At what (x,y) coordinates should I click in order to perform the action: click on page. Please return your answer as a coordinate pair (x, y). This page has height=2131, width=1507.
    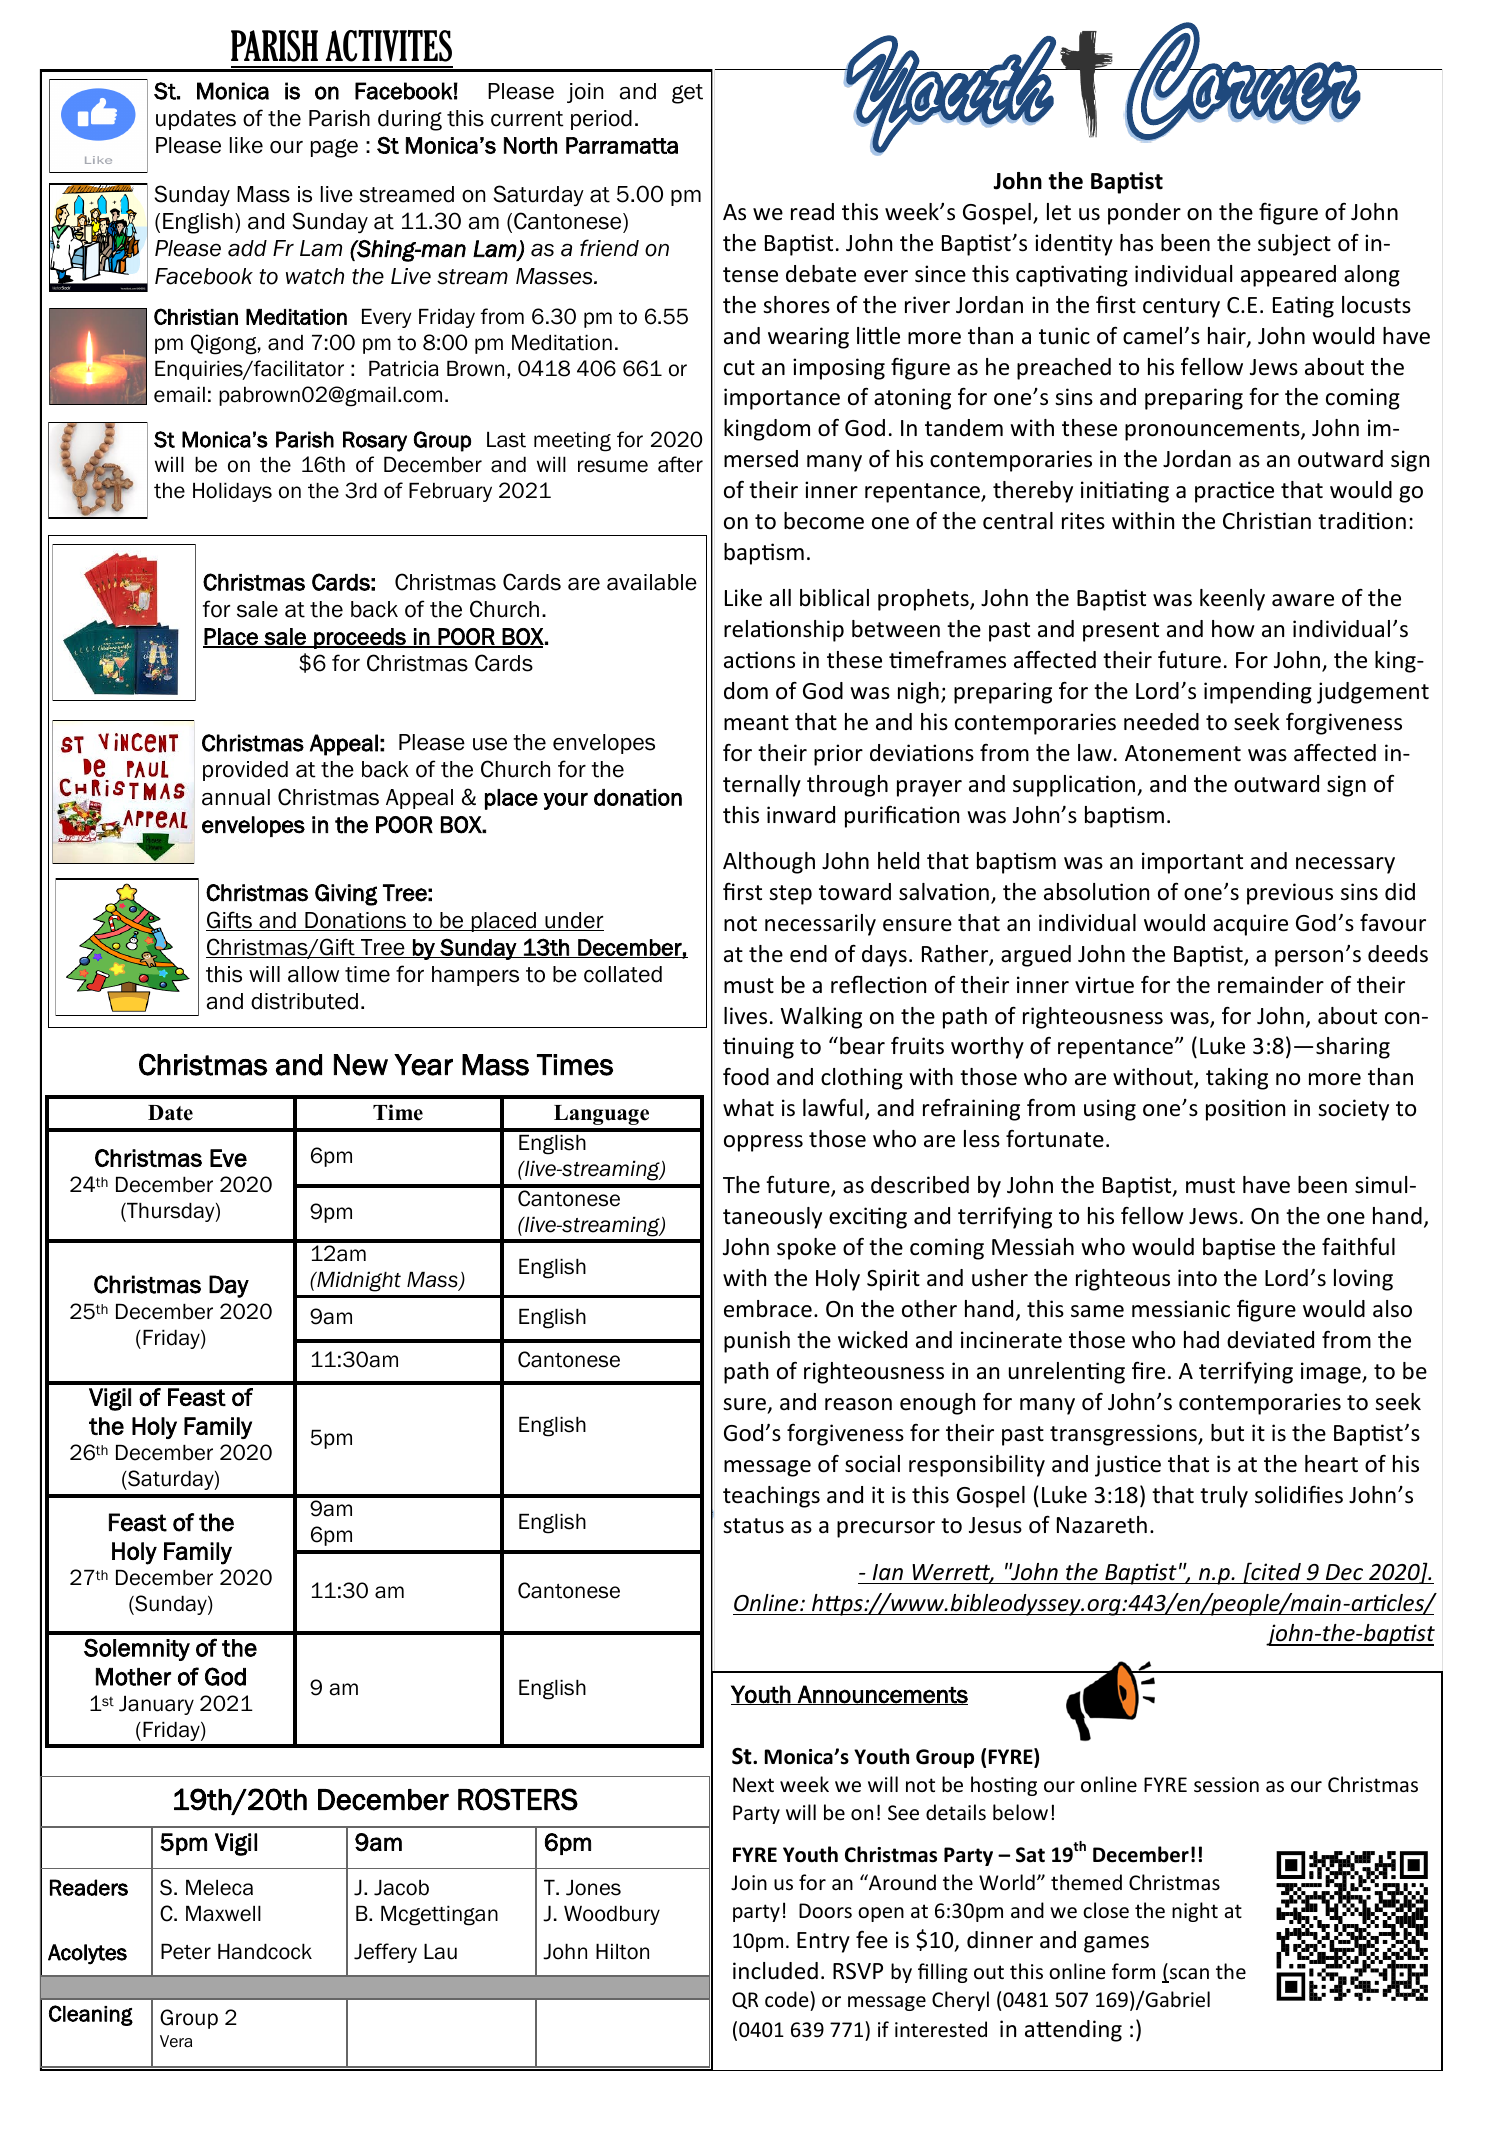
    Looking at the image, I should click on (334, 148).
